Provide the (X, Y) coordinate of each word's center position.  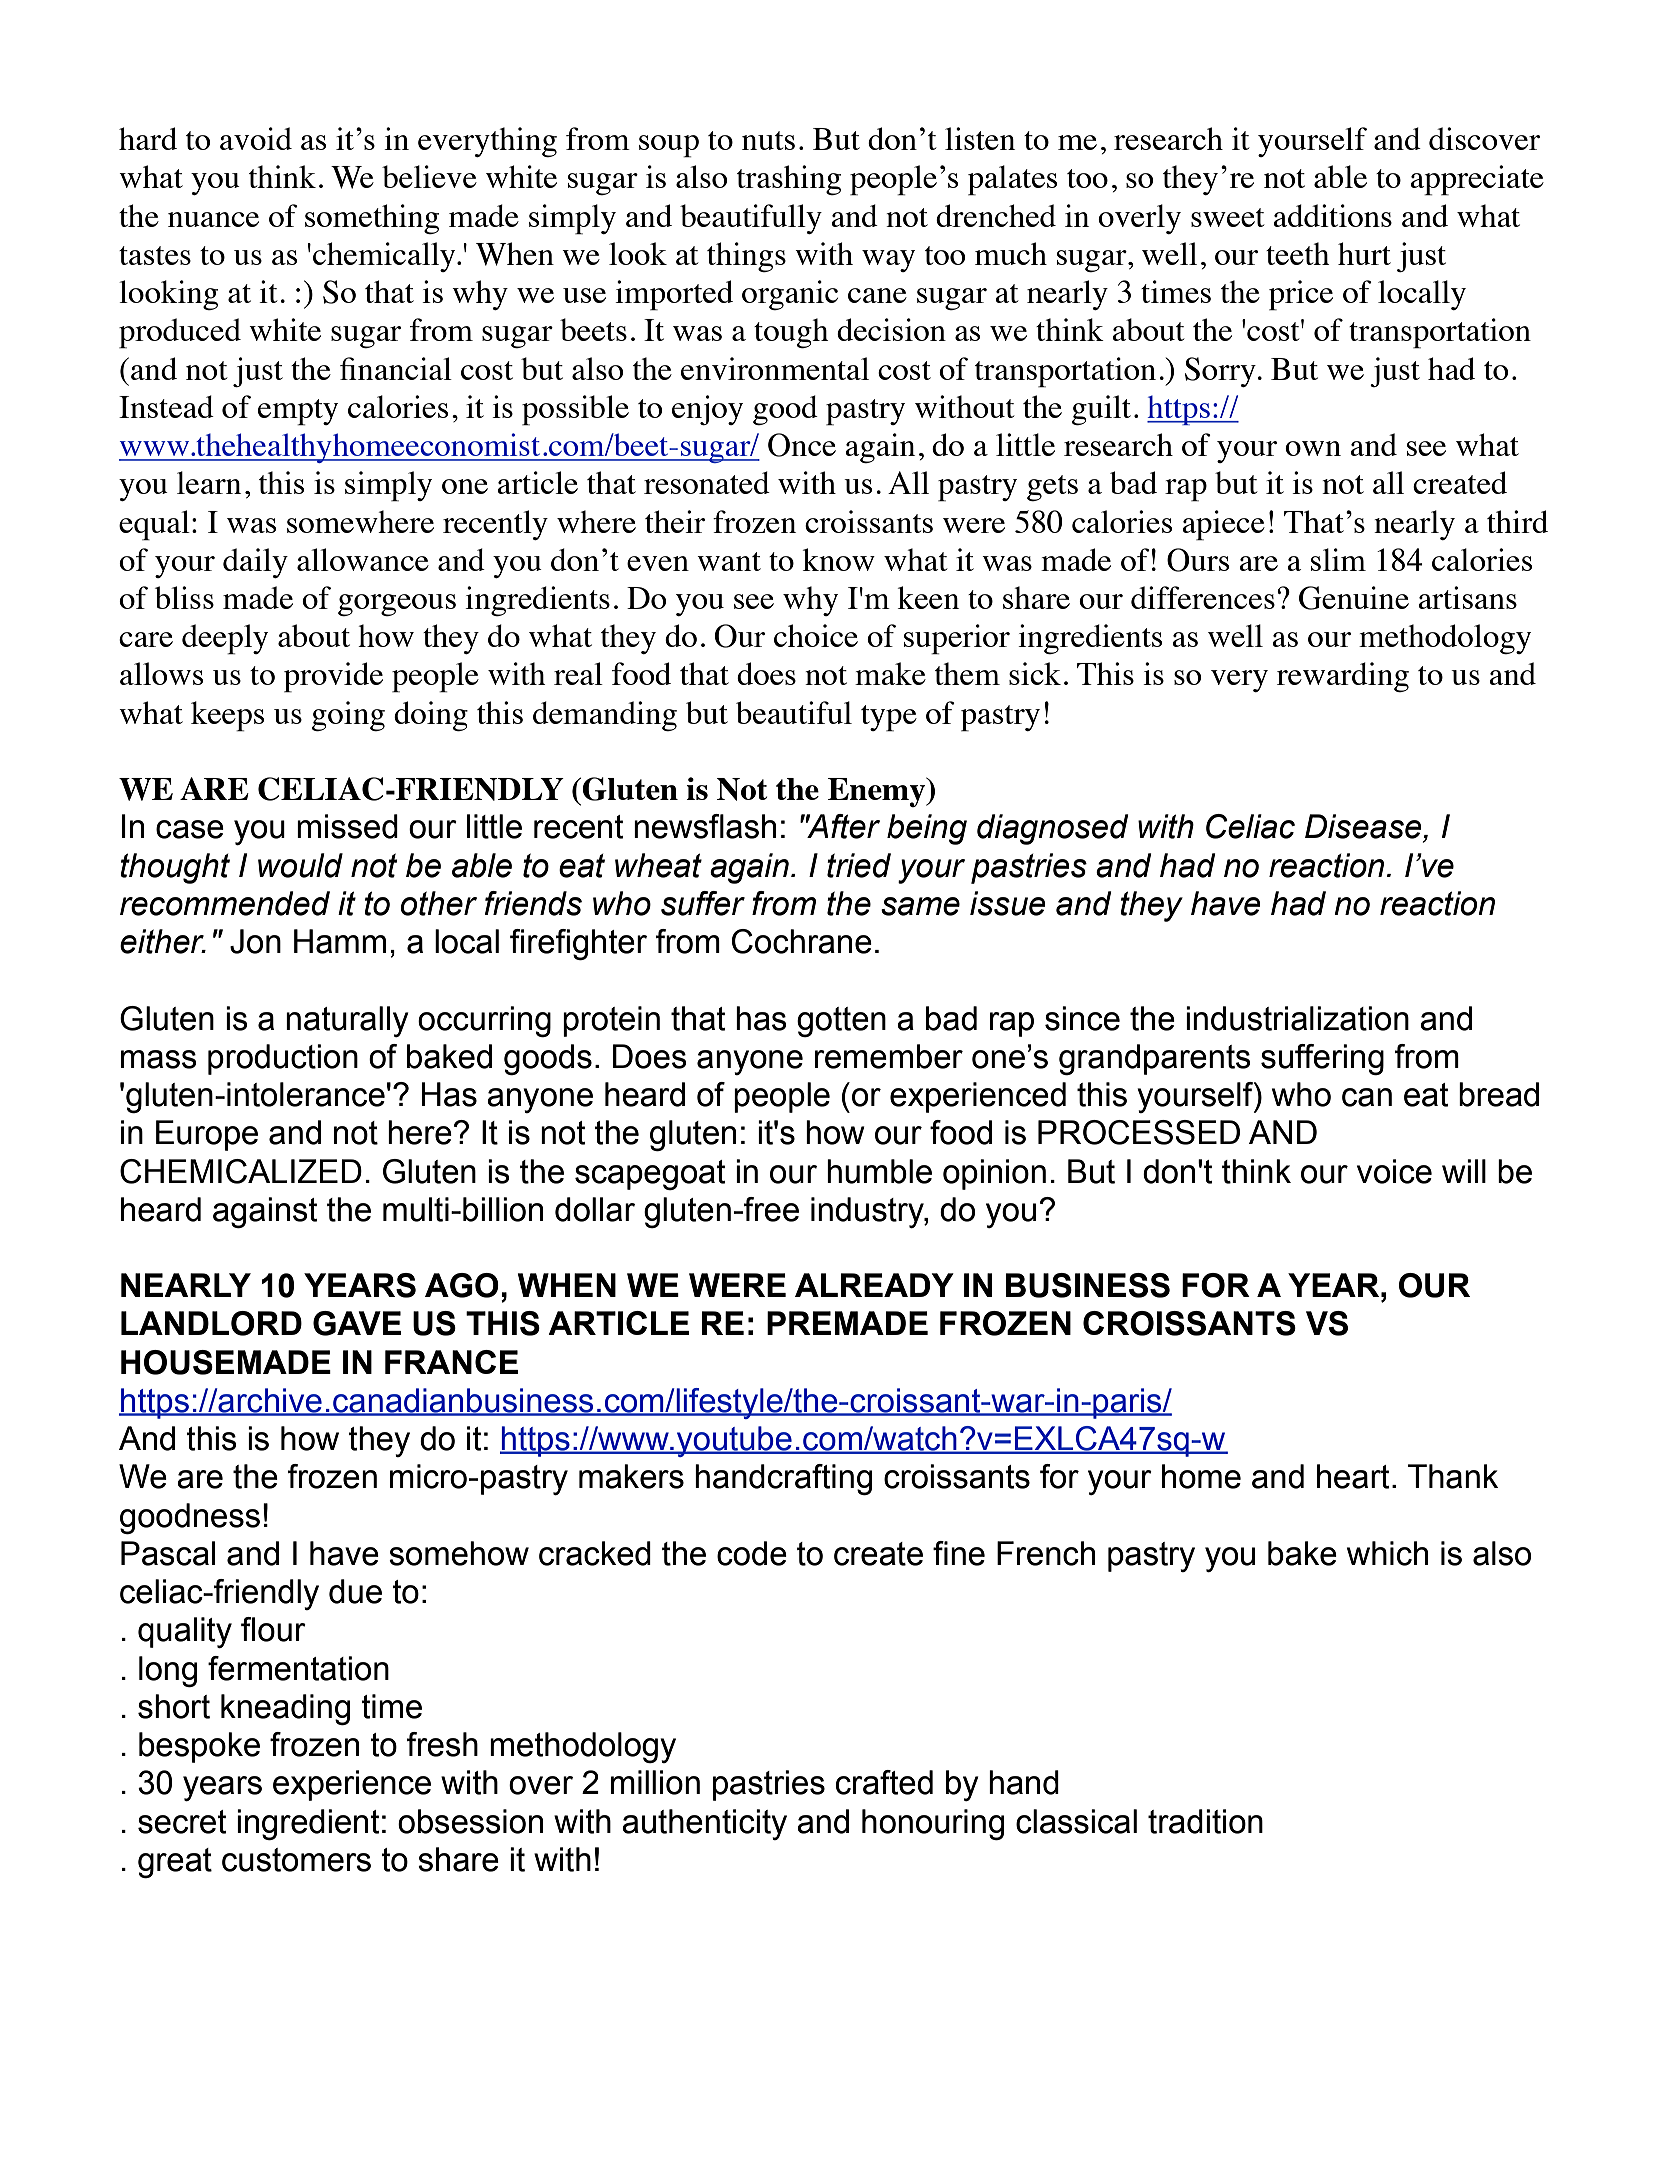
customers (296, 1860)
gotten (841, 1022)
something (372, 219)
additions (1332, 215)
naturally (347, 1021)
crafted (884, 1782)
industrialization (1297, 1018)
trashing (789, 180)
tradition (1205, 1821)
